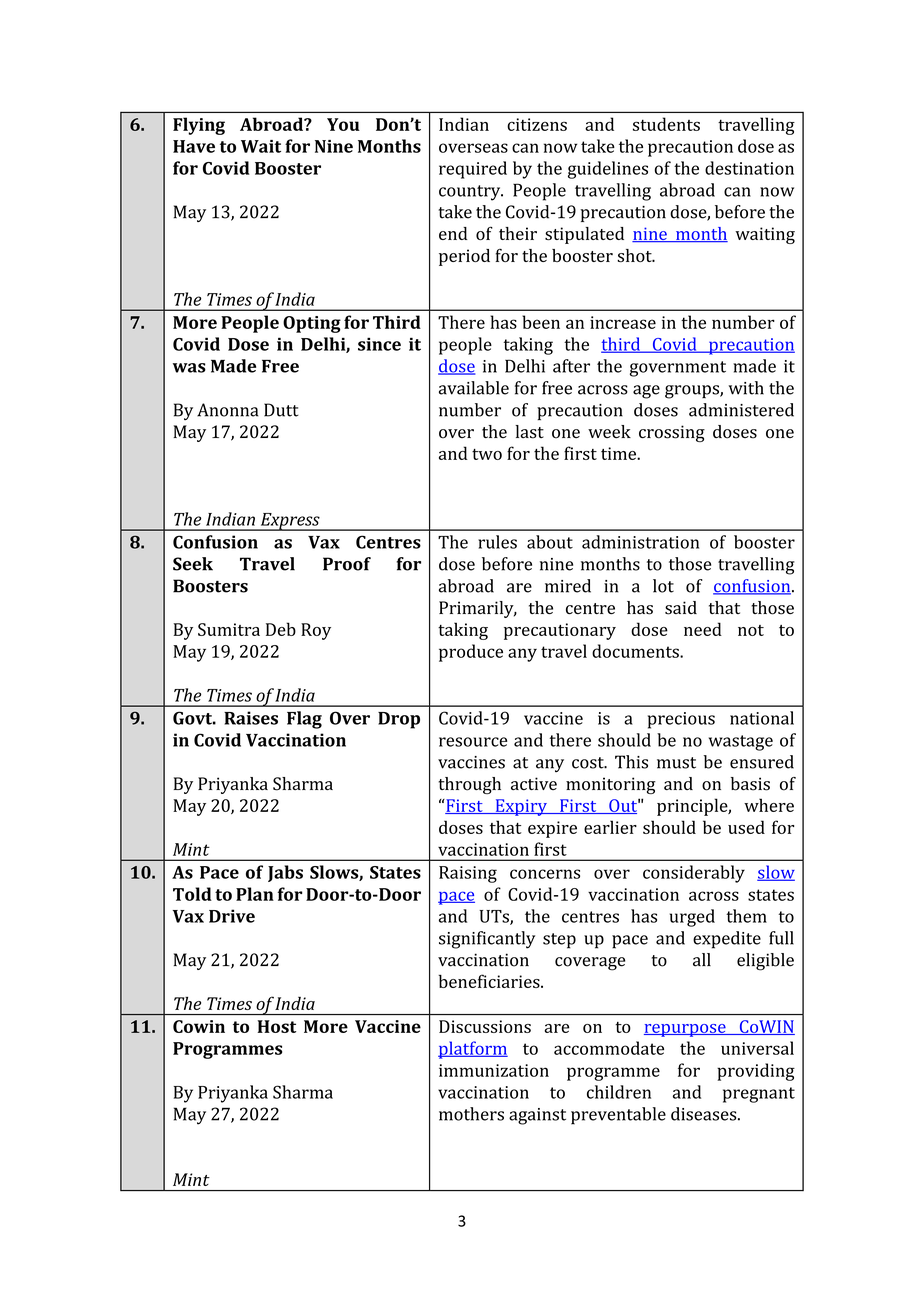 This screenshot has height=1308, width=924. I want to click on destination, so click(749, 168).
